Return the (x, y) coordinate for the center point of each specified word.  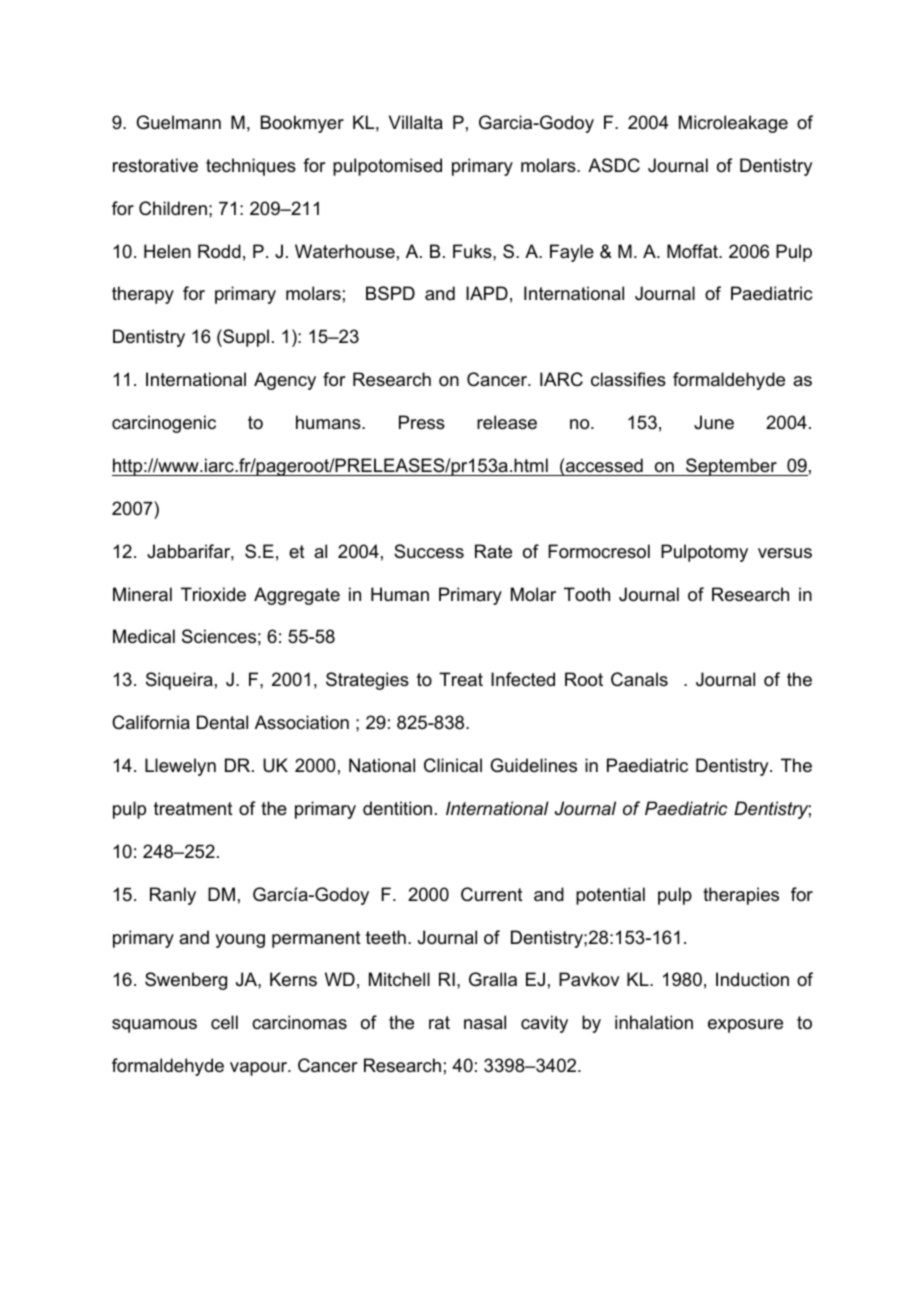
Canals (639, 679)
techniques (251, 167)
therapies (741, 896)
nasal (485, 1022)
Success (429, 551)
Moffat (693, 251)
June (714, 422)
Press (422, 422)
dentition (397, 808)
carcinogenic (164, 424)
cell (224, 1022)
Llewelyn (180, 767)
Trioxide (213, 594)
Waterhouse (345, 251)
